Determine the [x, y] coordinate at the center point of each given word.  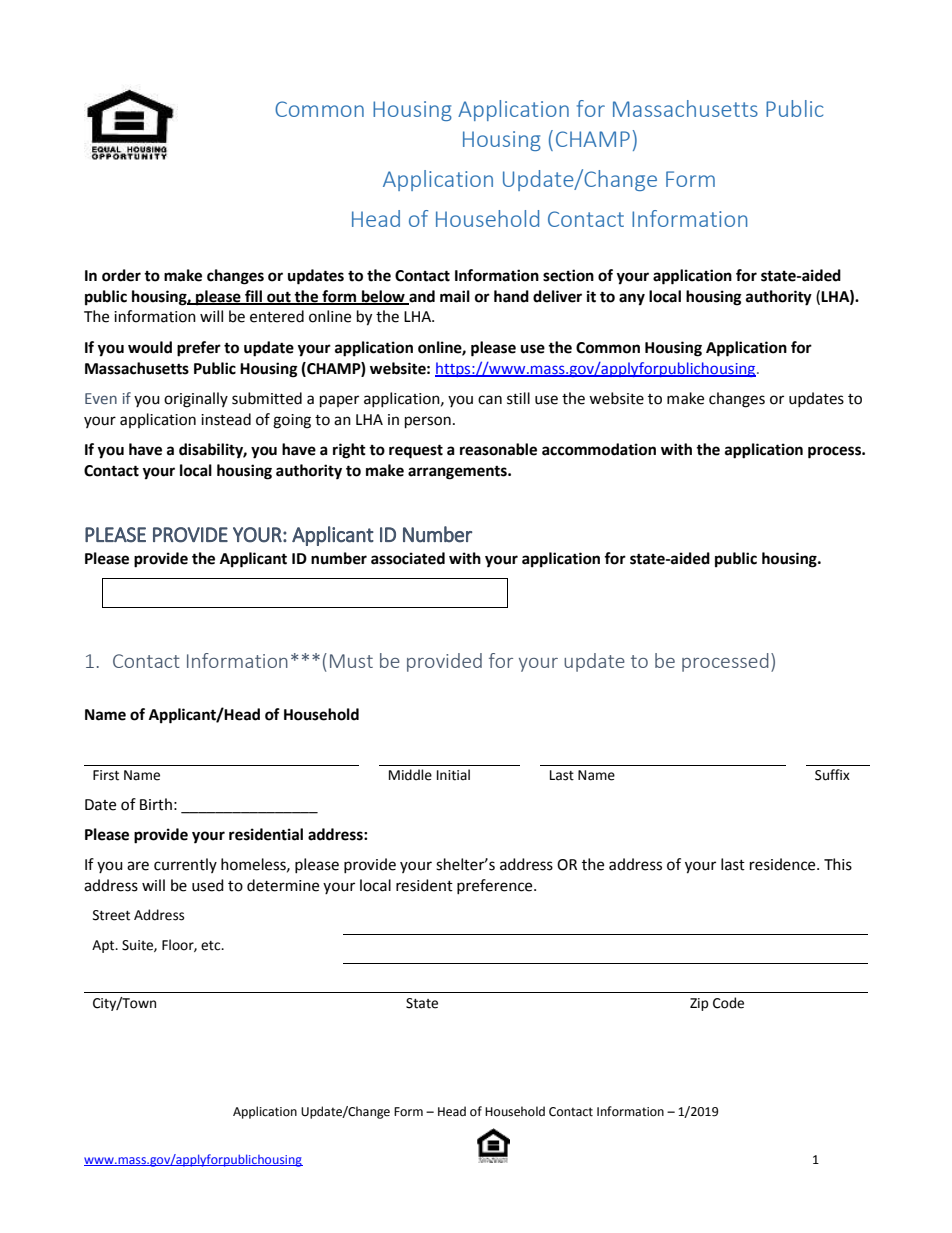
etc [212, 946]
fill [254, 297]
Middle [410, 775]
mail [455, 296]
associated [408, 558]
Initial [453, 775]
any [632, 299]
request [416, 451]
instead [226, 419]
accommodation [599, 449]
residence [784, 864]
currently [185, 865]
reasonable [498, 449]
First [106, 775]
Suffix [832, 775]
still [518, 398]
